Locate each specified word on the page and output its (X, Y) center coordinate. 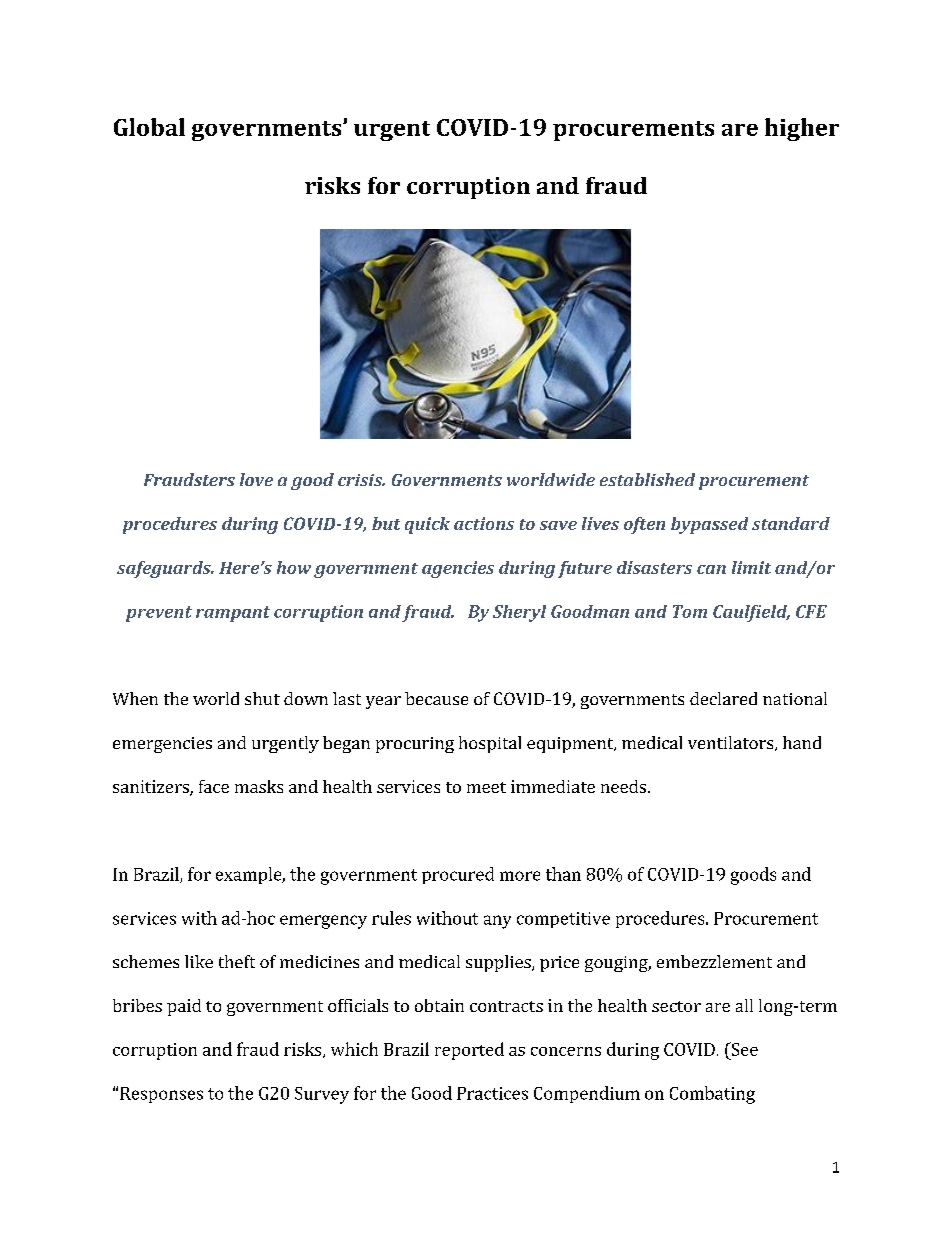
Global (149, 127)
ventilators (732, 743)
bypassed (709, 525)
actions (484, 523)
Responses (161, 1095)
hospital (490, 744)
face (214, 786)
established (647, 479)
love (256, 479)
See (743, 1049)
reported (469, 1051)
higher (802, 129)
